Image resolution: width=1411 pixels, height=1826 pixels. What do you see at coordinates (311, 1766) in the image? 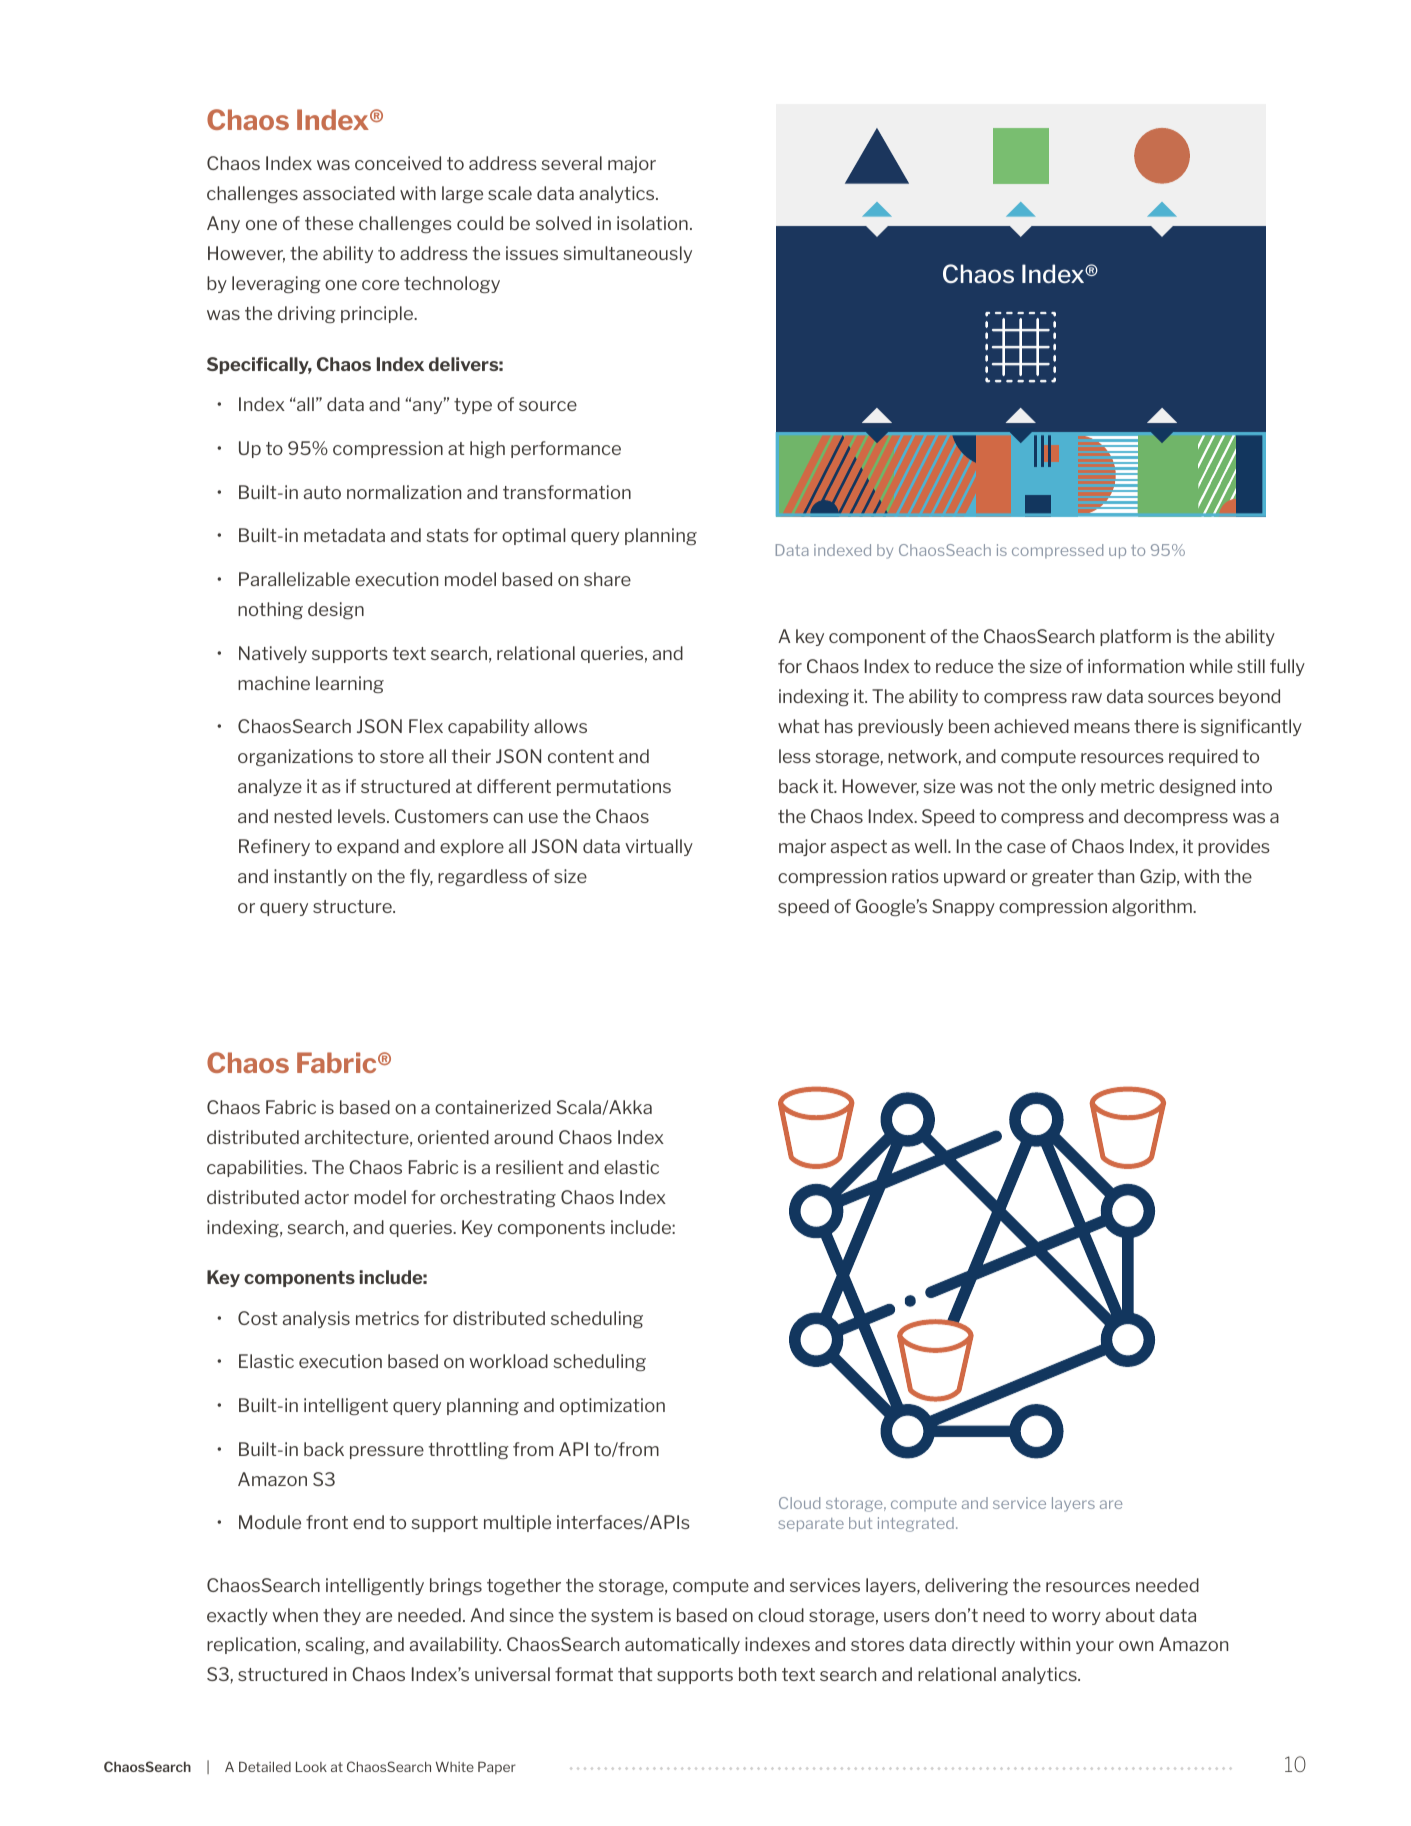
I see `Look` at bounding box center [311, 1766].
